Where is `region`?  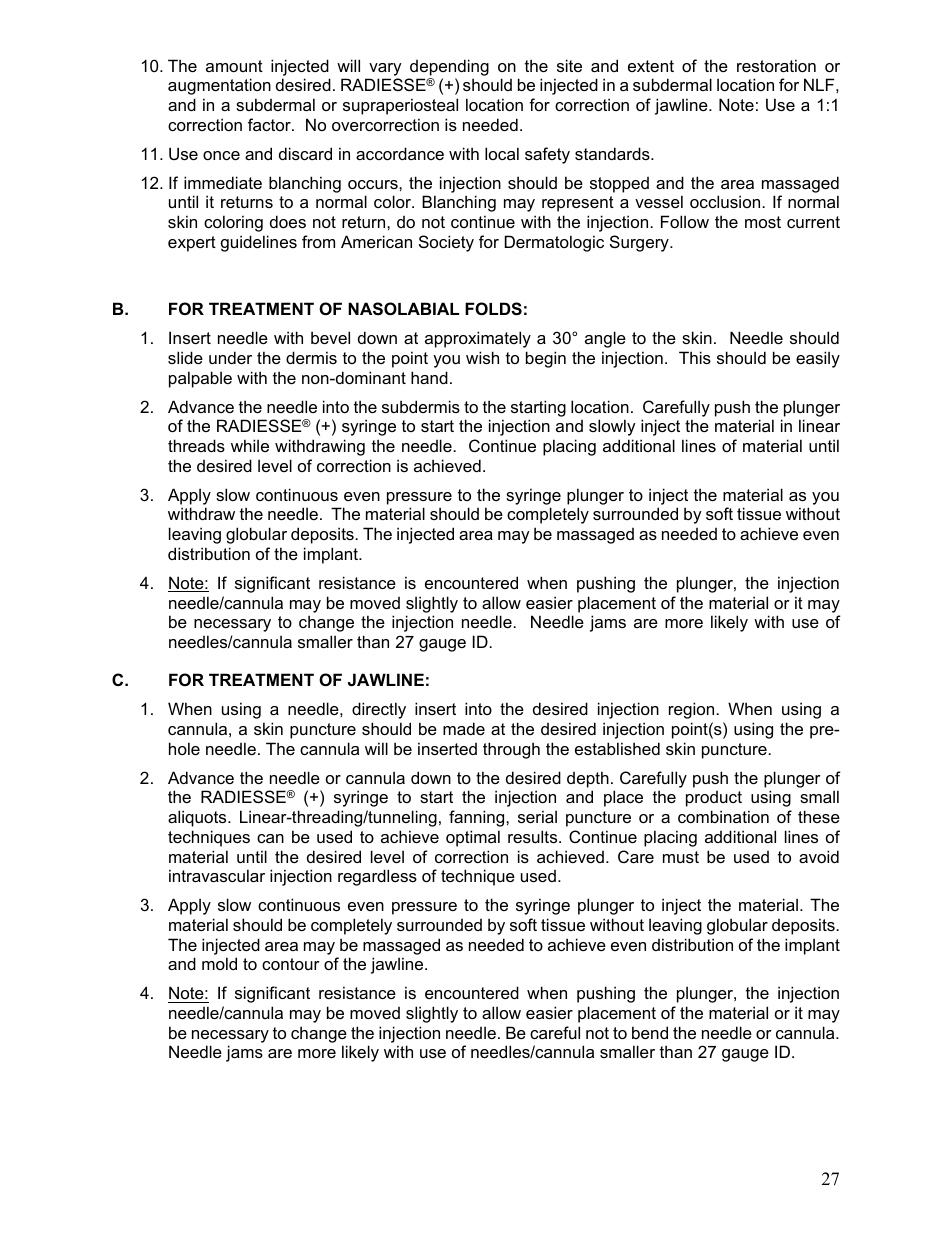
region is located at coordinates (693, 710).
